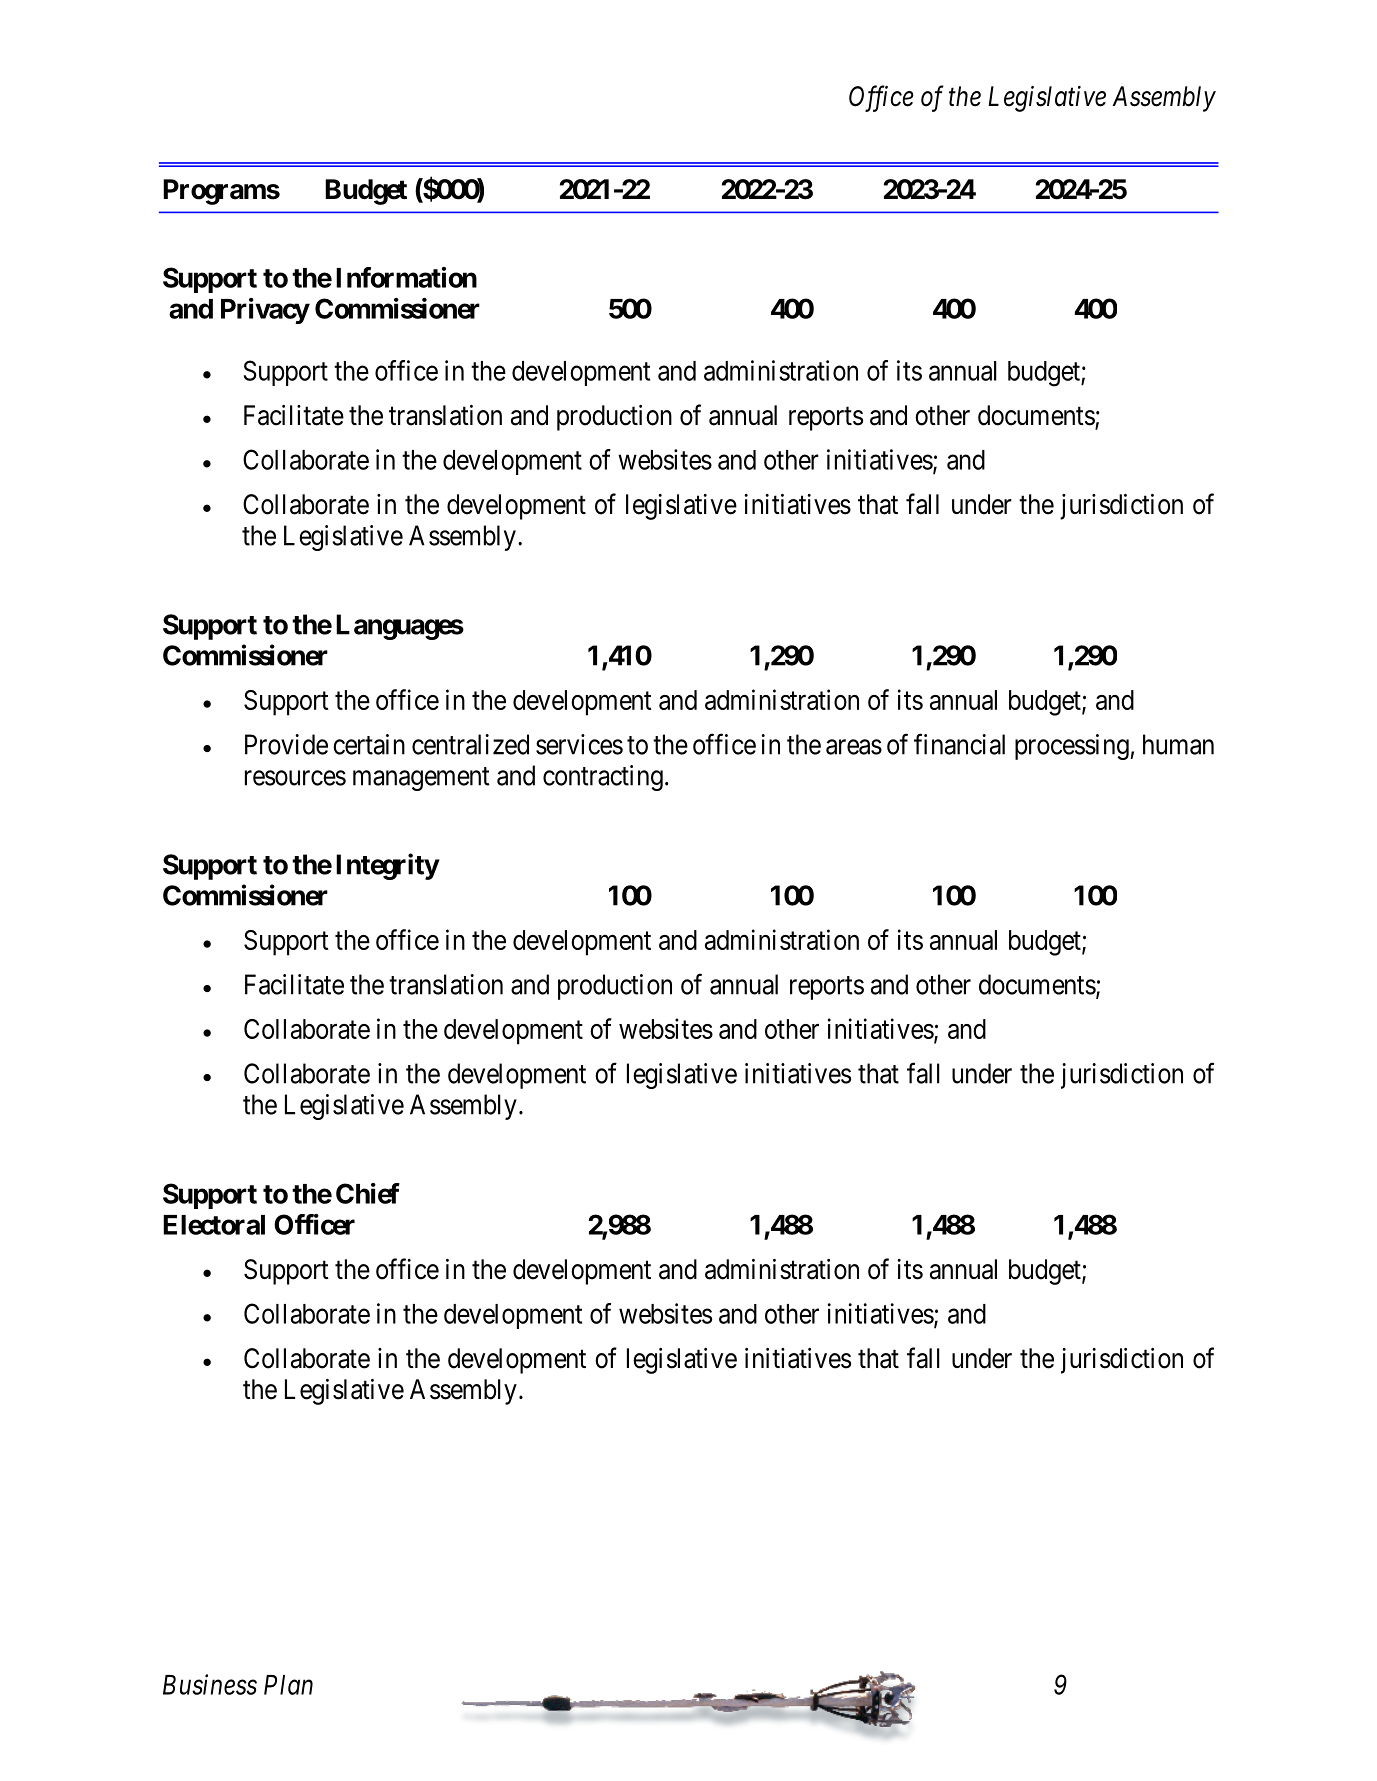 This image has height=1781, width=1377. Describe the element at coordinates (854, 747) in the image. I see `areas` at that location.
